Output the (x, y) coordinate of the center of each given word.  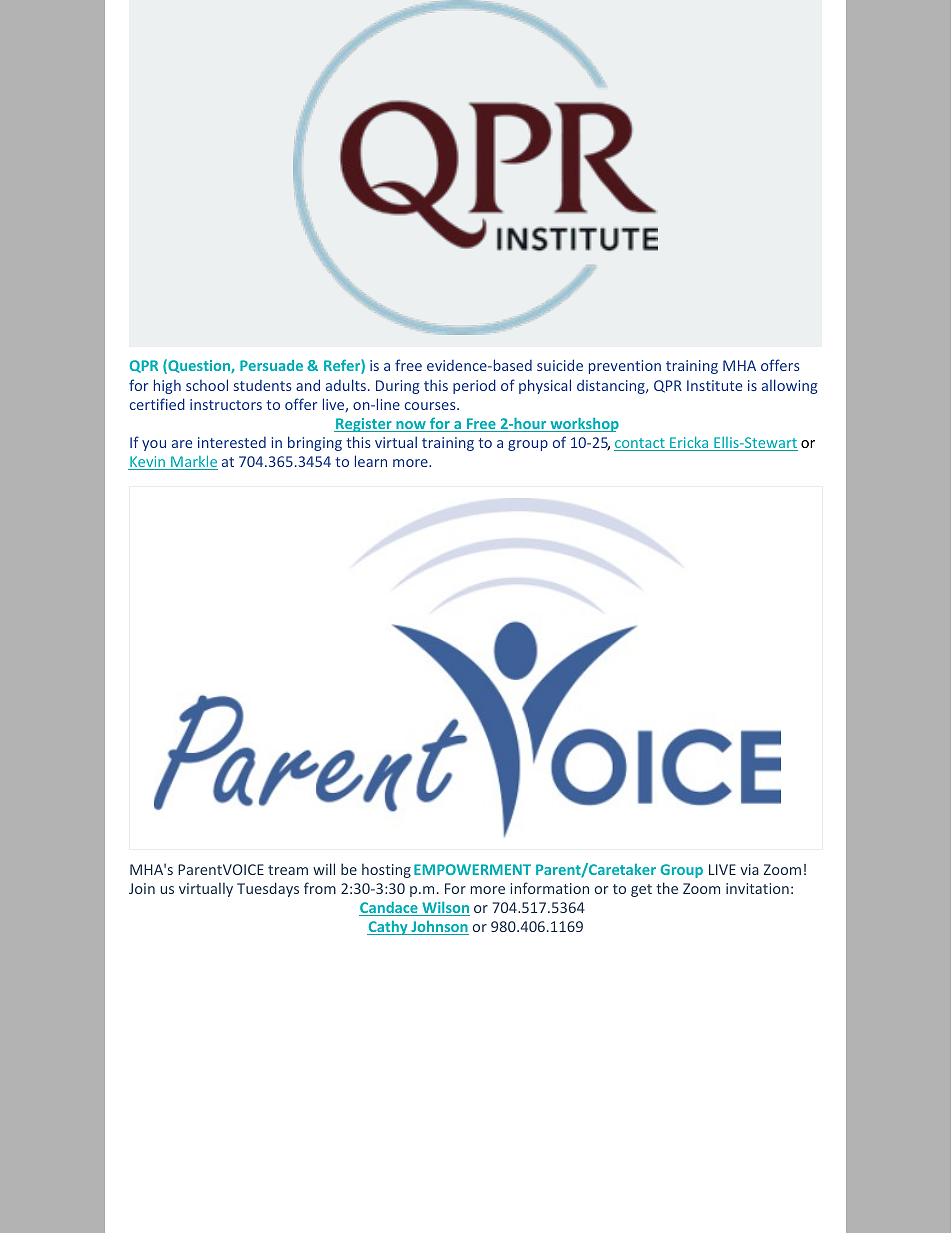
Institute (714, 385)
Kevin (147, 463)
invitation (757, 888)
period (474, 386)
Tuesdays (268, 889)
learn (371, 461)
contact (640, 444)
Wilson (445, 908)
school (207, 385)
